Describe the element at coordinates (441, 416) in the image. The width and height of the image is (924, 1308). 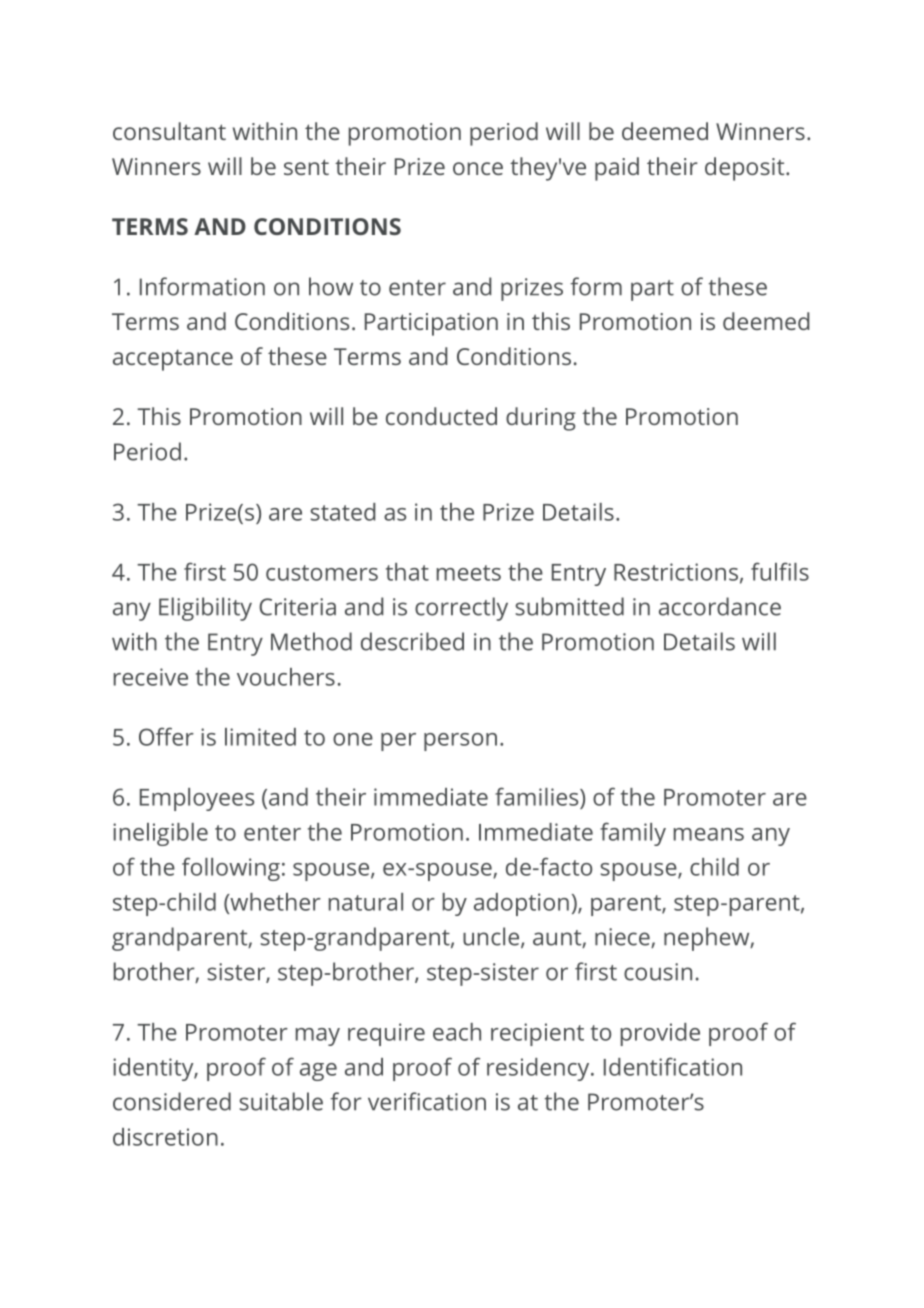
I see `conducted` at that location.
